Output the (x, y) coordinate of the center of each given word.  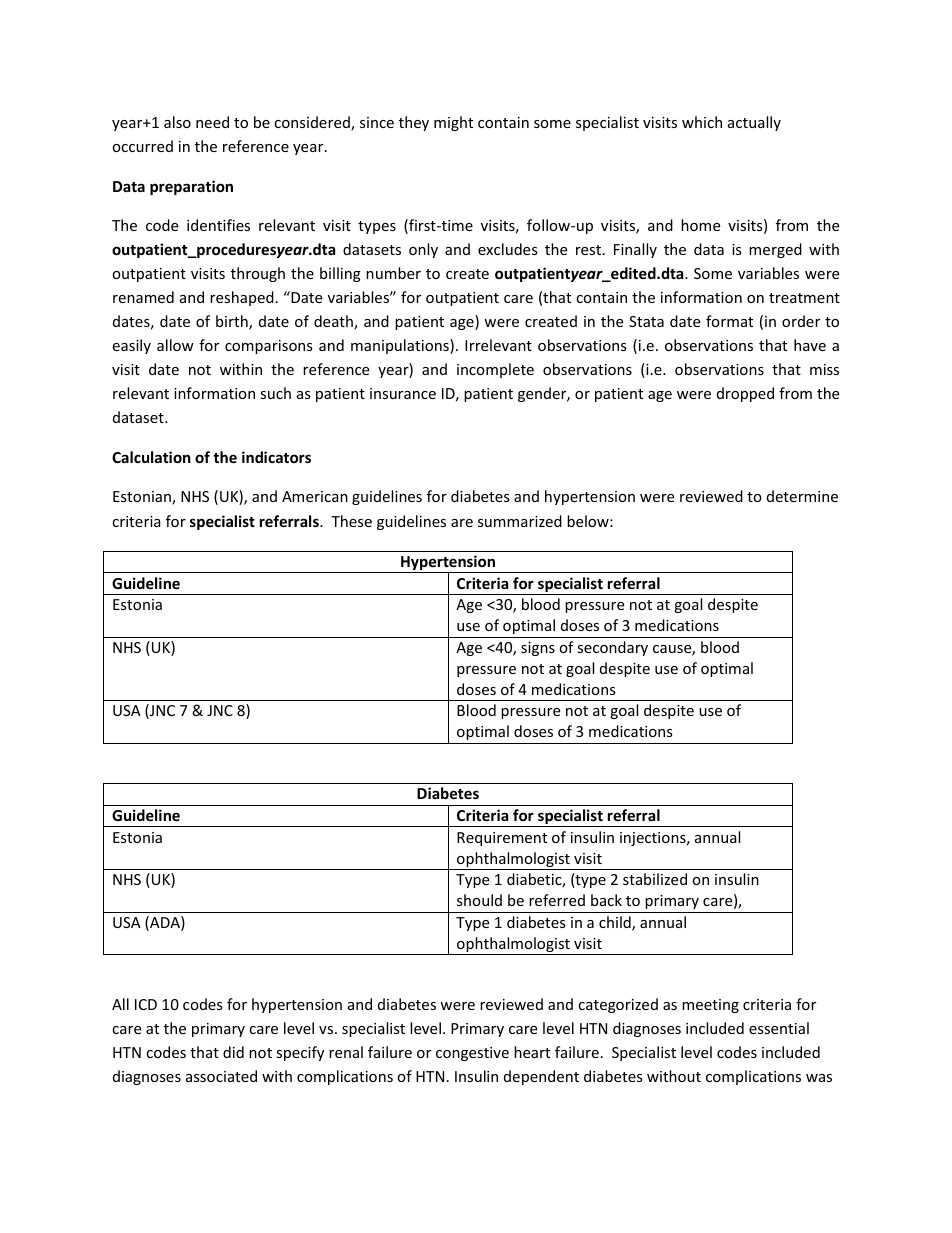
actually (754, 123)
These (351, 521)
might (453, 123)
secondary (612, 648)
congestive (472, 1054)
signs (538, 649)
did (233, 1052)
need (212, 122)
